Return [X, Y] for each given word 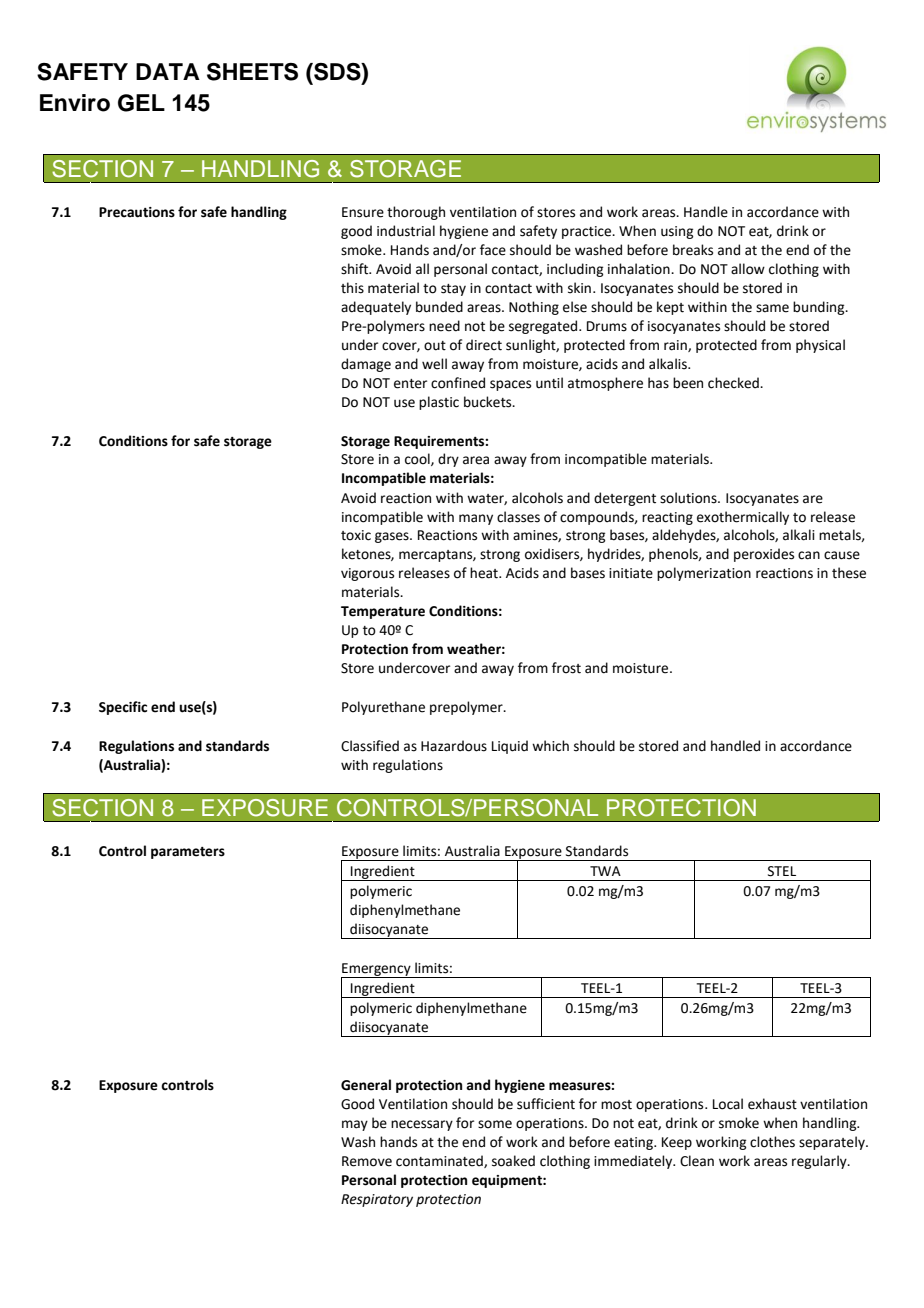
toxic [356, 535]
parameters [188, 853]
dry [448, 460]
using [677, 232]
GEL [141, 103]
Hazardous [454, 746]
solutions [689, 498]
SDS [337, 72]
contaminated [440, 1161]
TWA [605, 871]
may [355, 1125]
